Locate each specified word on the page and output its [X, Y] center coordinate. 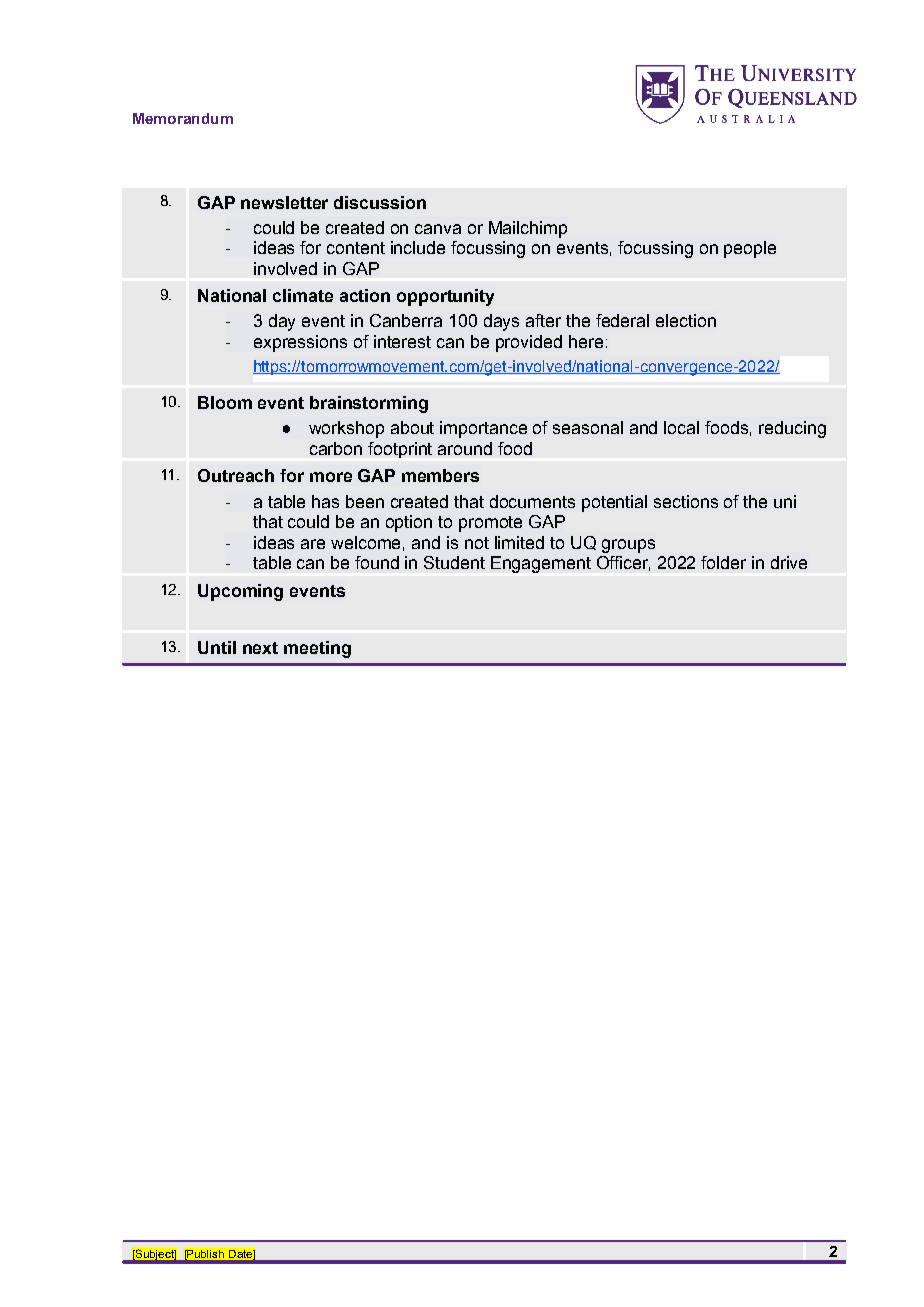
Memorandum [183, 118]
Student [454, 562]
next [260, 648]
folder [723, 562]
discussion [380, 202]
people [750, 249]
